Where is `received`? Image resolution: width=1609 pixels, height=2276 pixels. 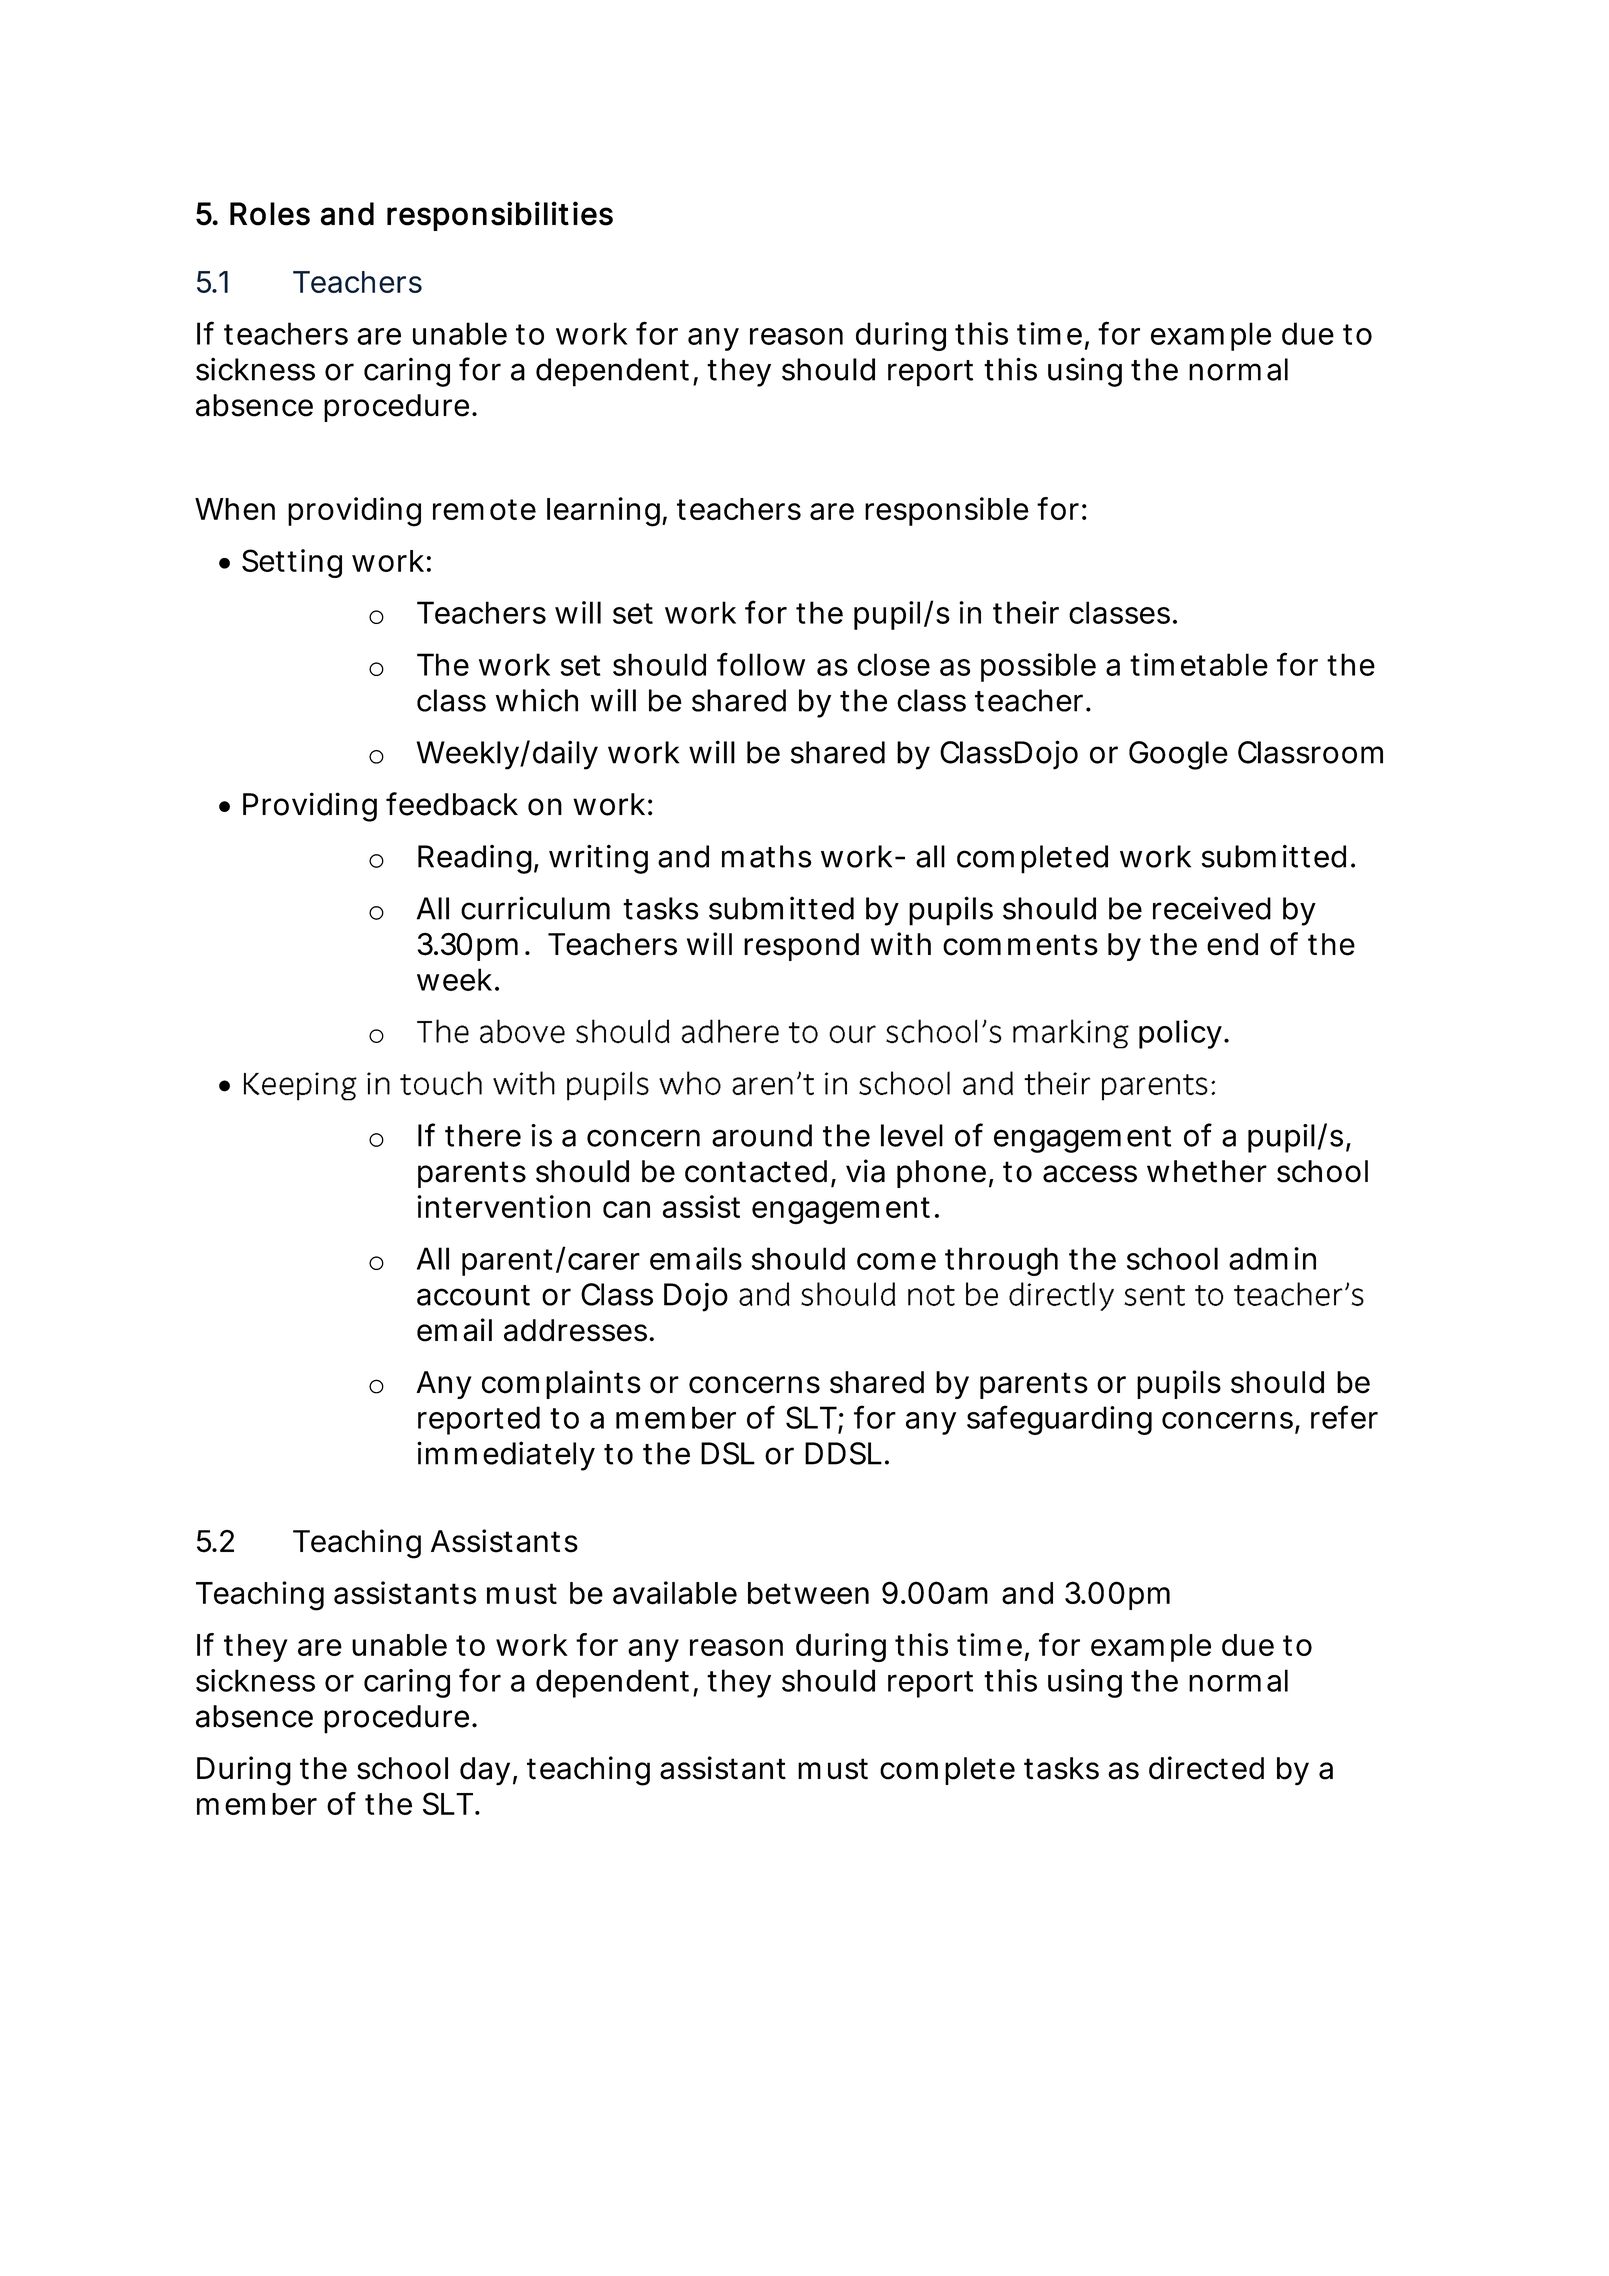 received is located at coordinates (1212, 908).
